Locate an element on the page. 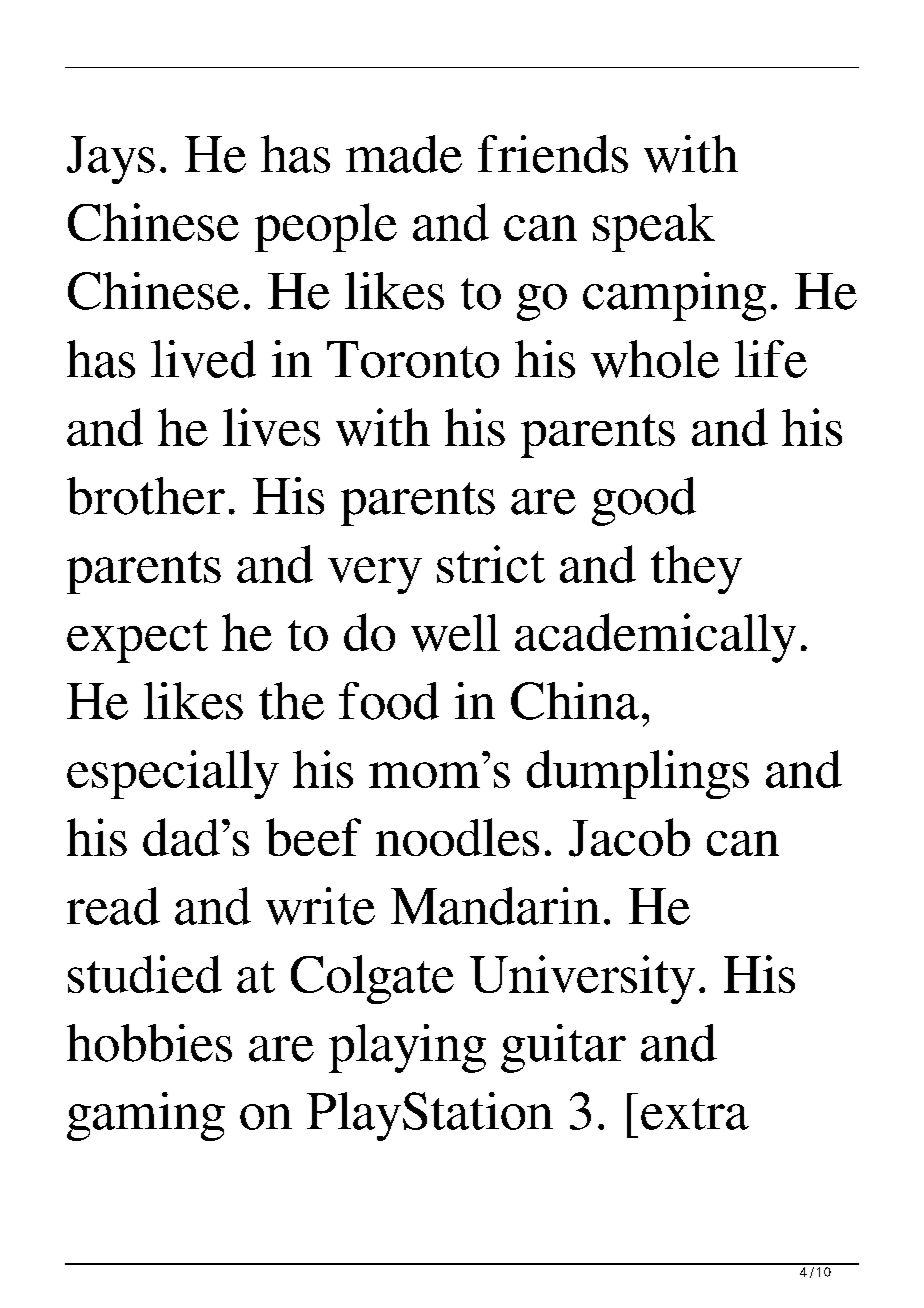 The image size is (924, 1308). especially is located at coordinates (173, 774).
